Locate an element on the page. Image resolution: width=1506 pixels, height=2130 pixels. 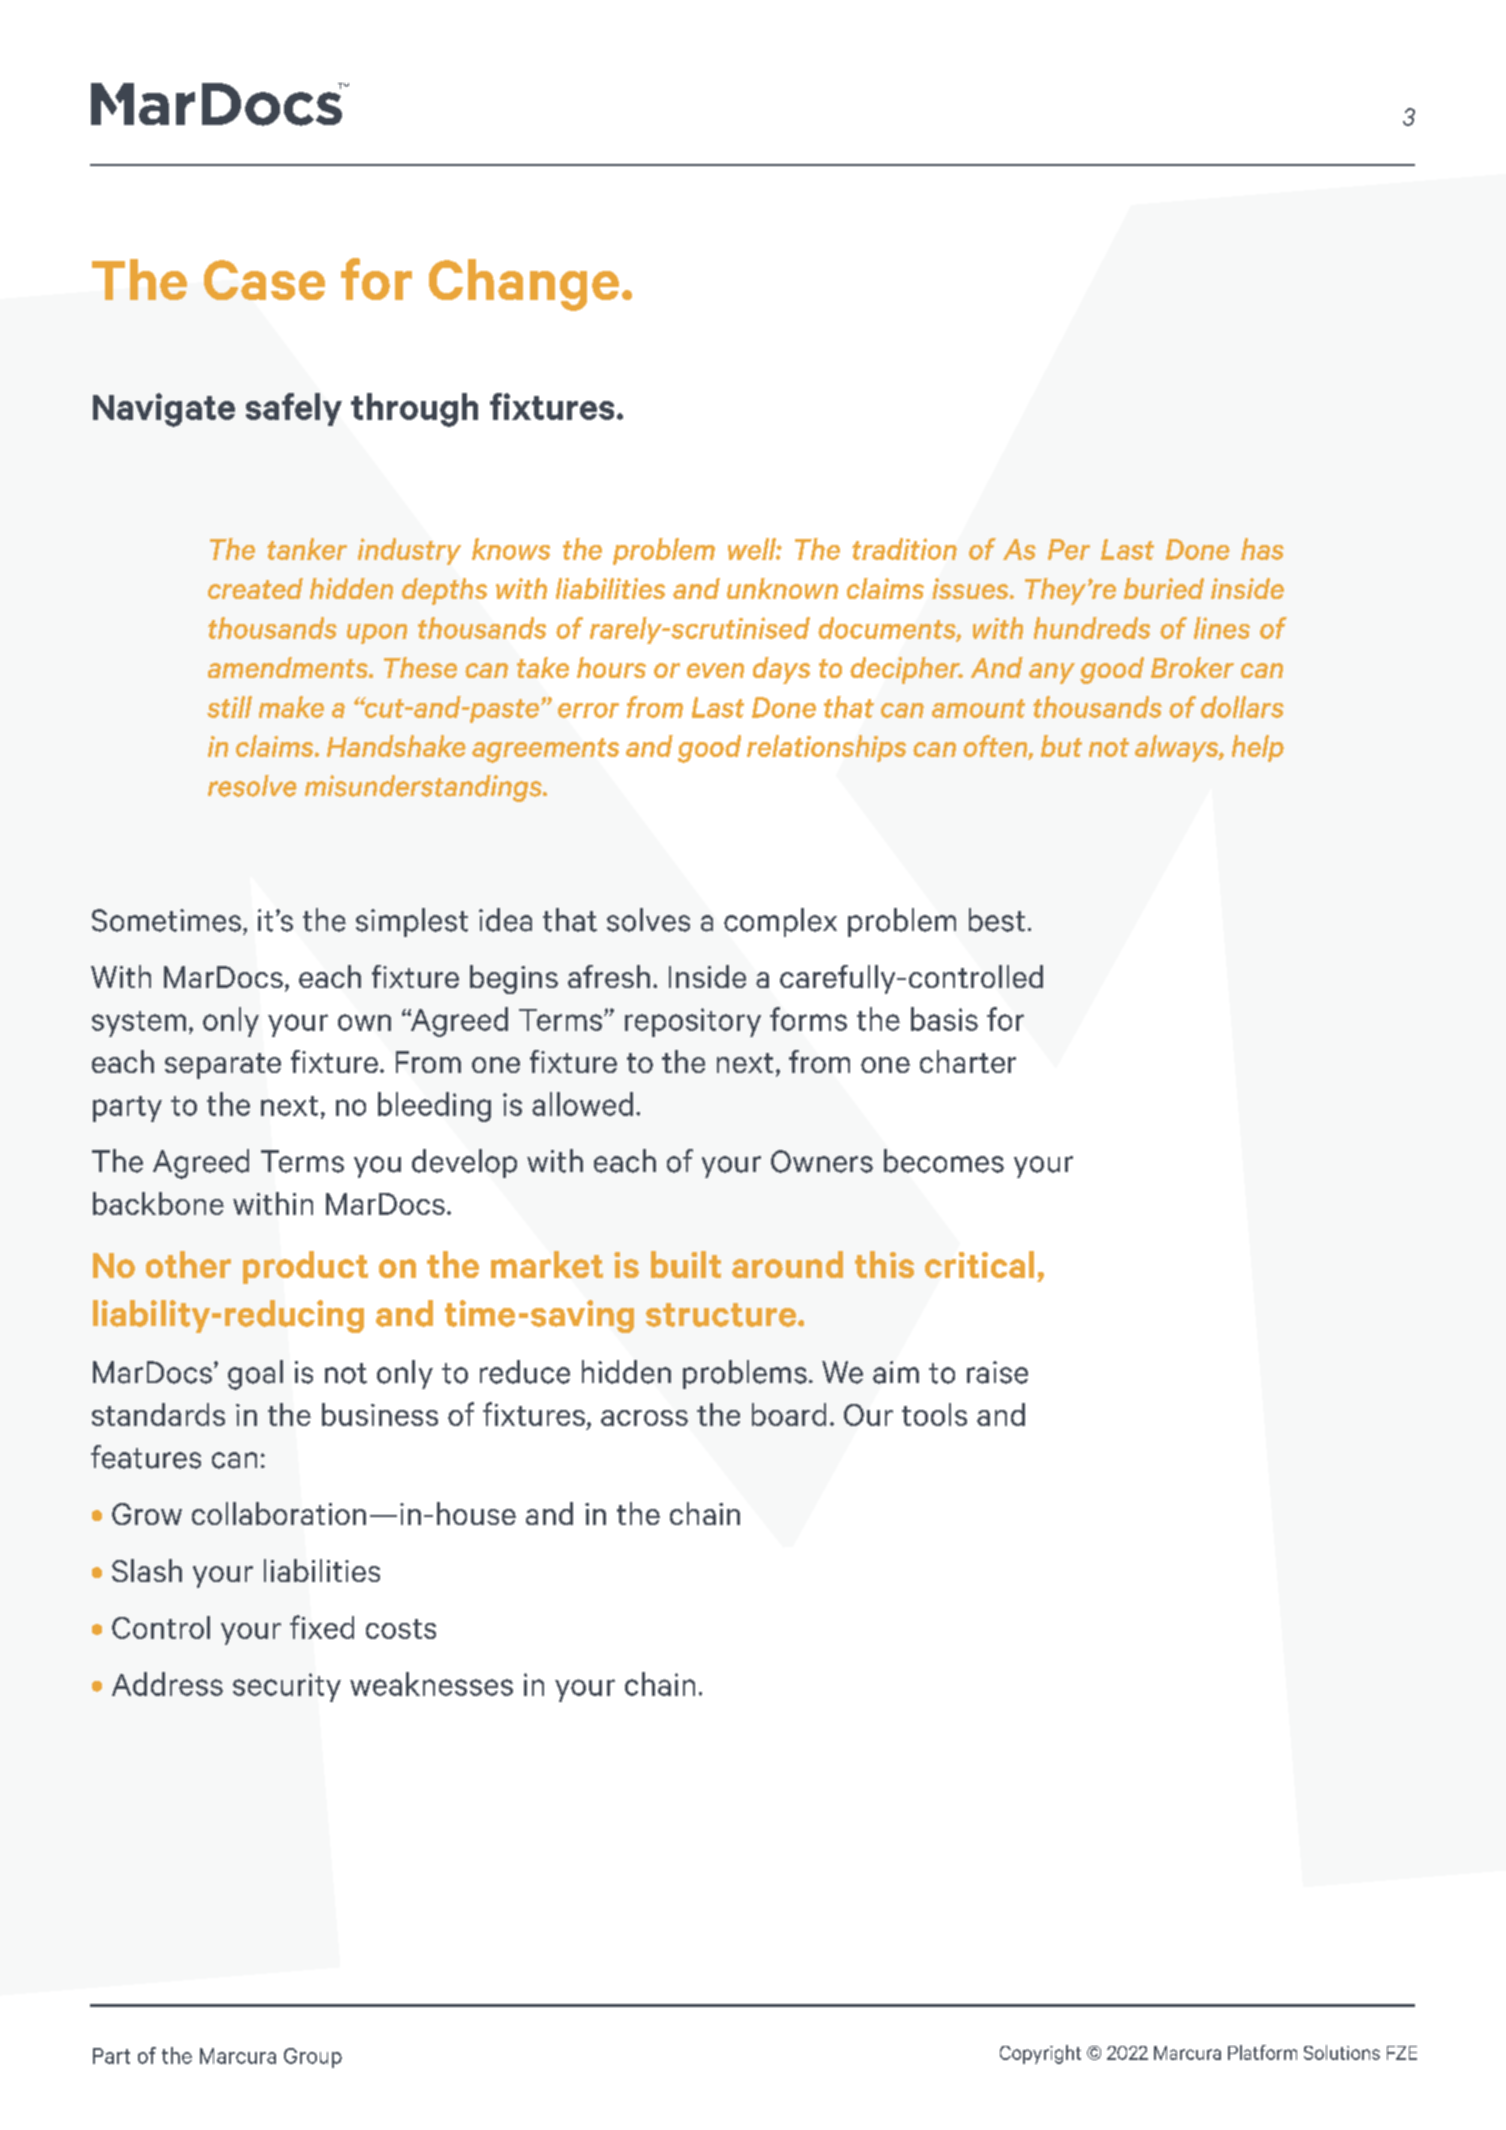
Group is located at coordinates (313, 2058).
